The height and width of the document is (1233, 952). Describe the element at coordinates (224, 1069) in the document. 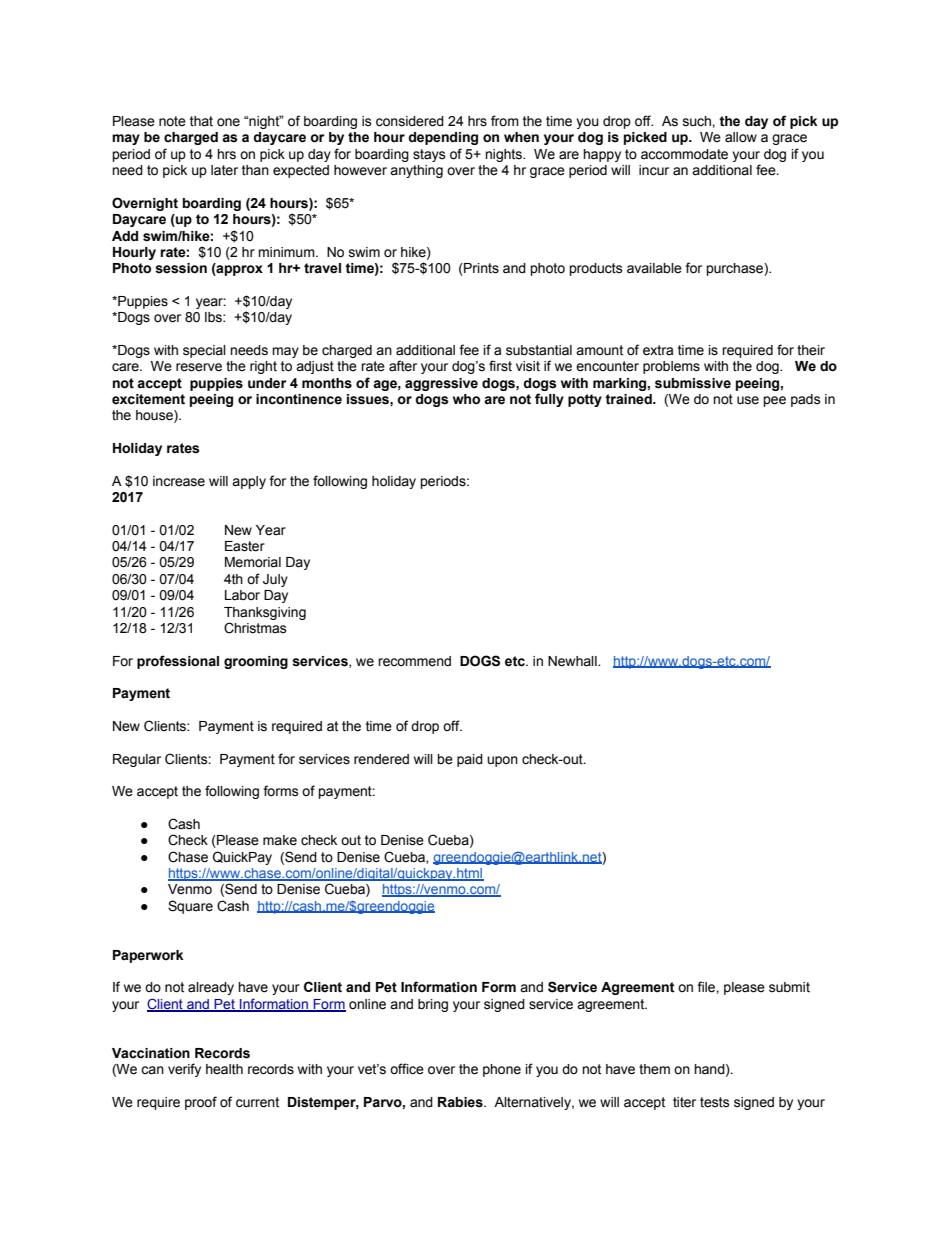

I see `health` at that location.
